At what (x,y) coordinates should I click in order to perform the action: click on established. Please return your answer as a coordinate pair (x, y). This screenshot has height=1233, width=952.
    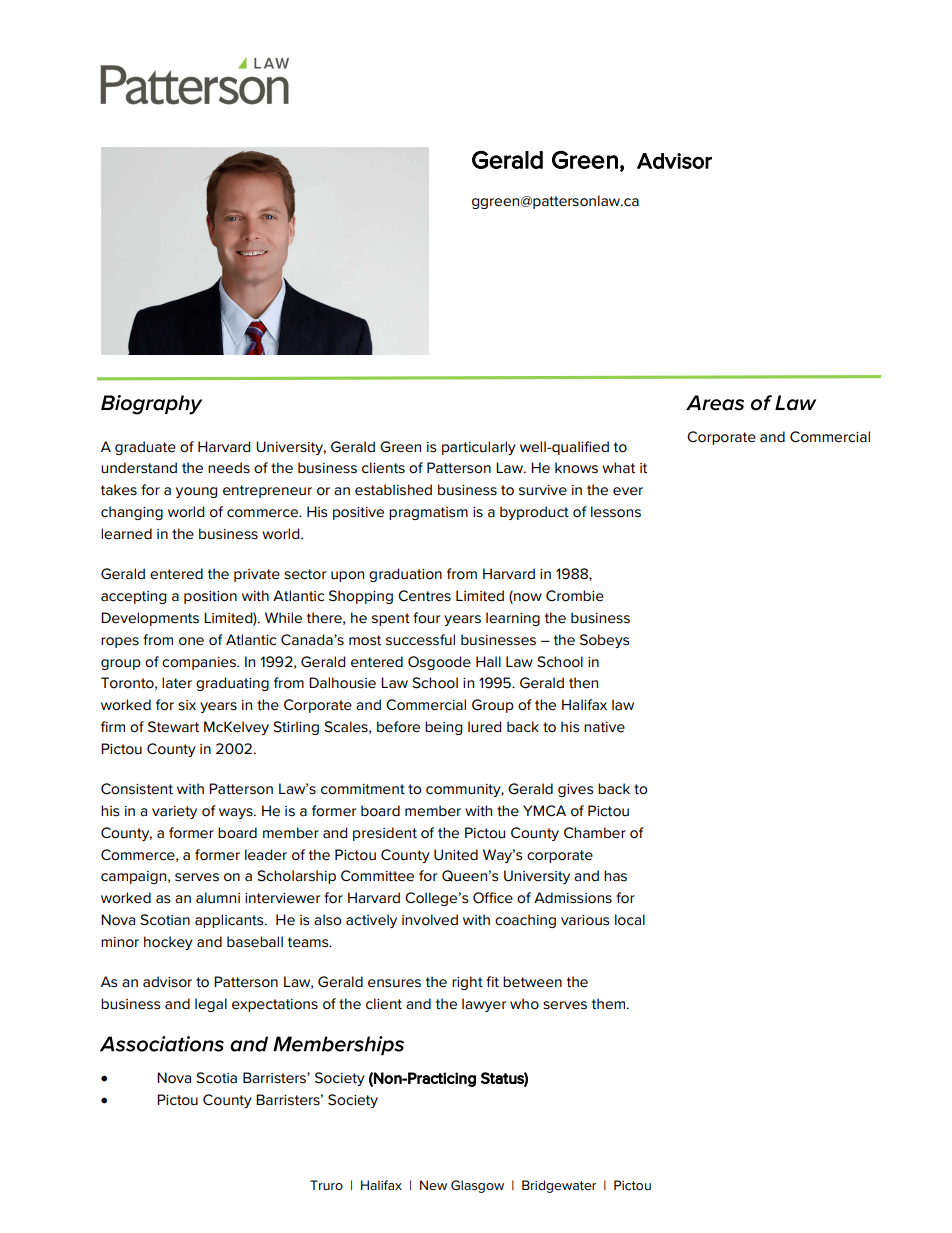
    Looking at the image, I should click on (393, 490).
